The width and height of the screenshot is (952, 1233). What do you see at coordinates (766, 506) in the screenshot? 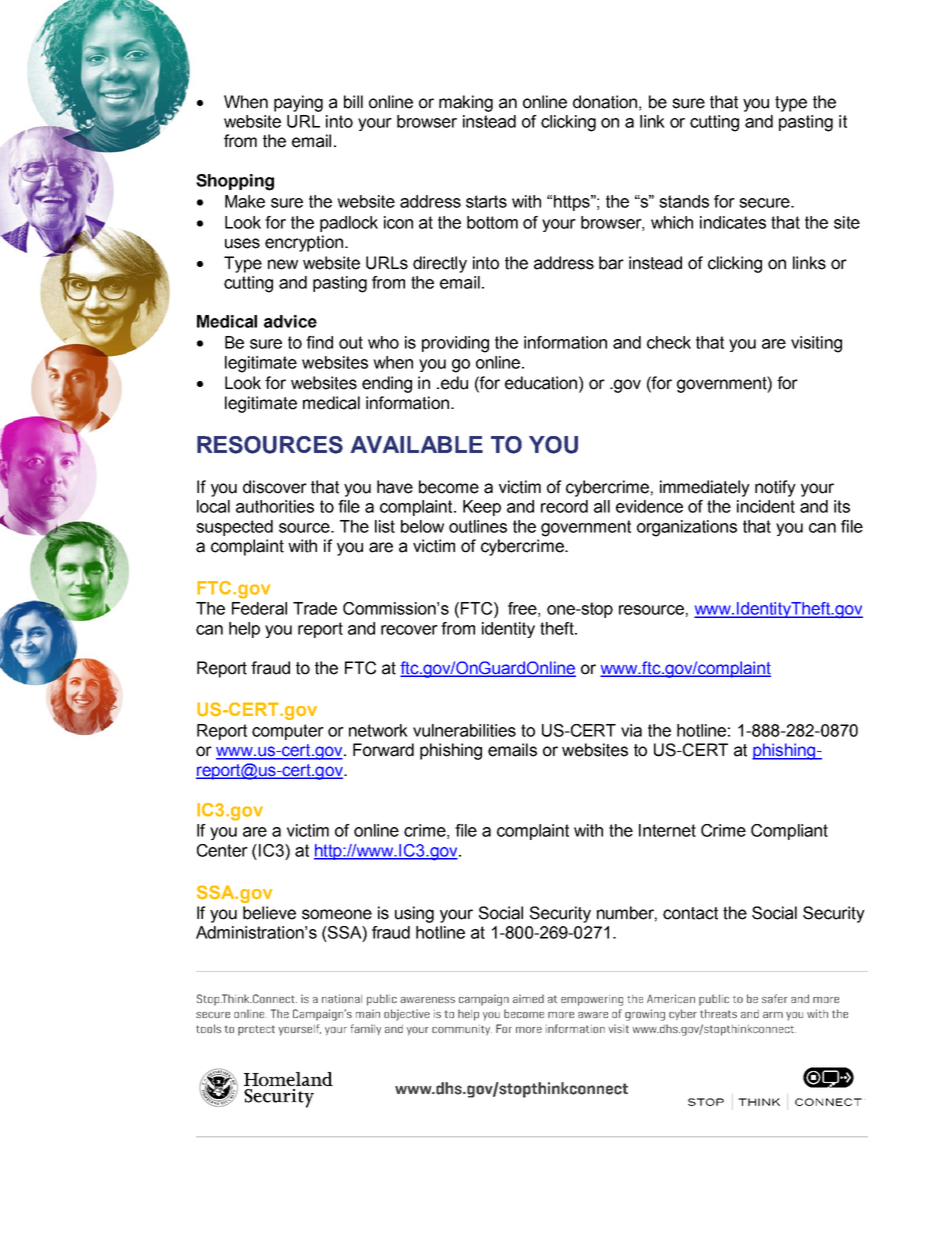
I see `incident` at bounding box center [766, 506].
